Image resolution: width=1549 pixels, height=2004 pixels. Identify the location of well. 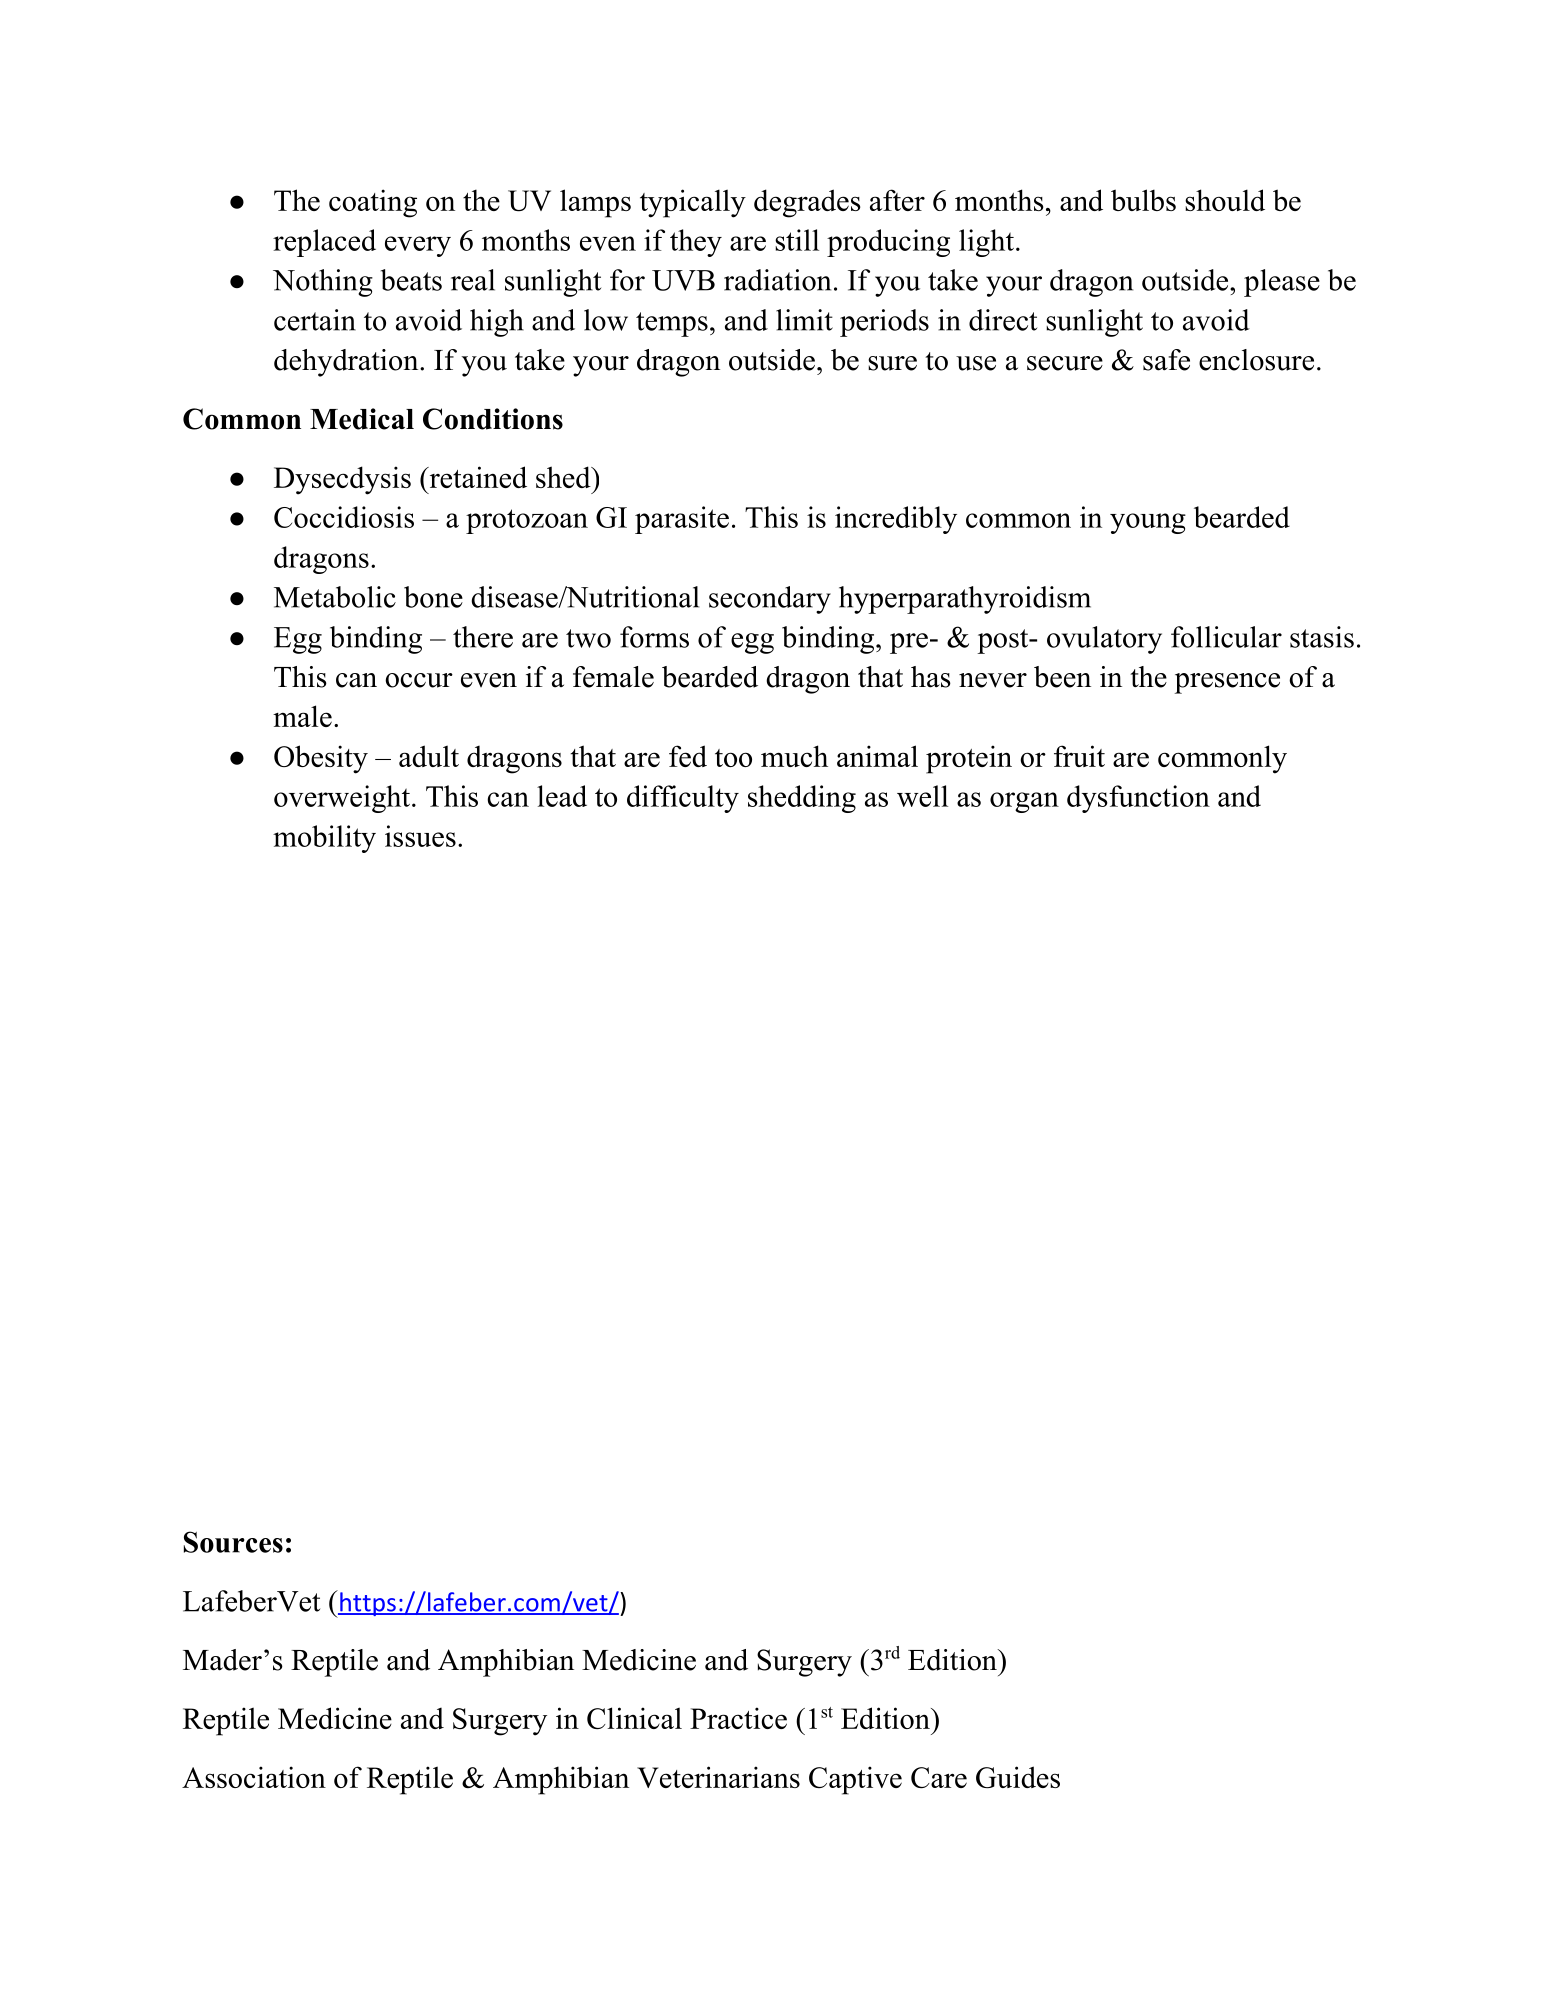
(922, 796).
